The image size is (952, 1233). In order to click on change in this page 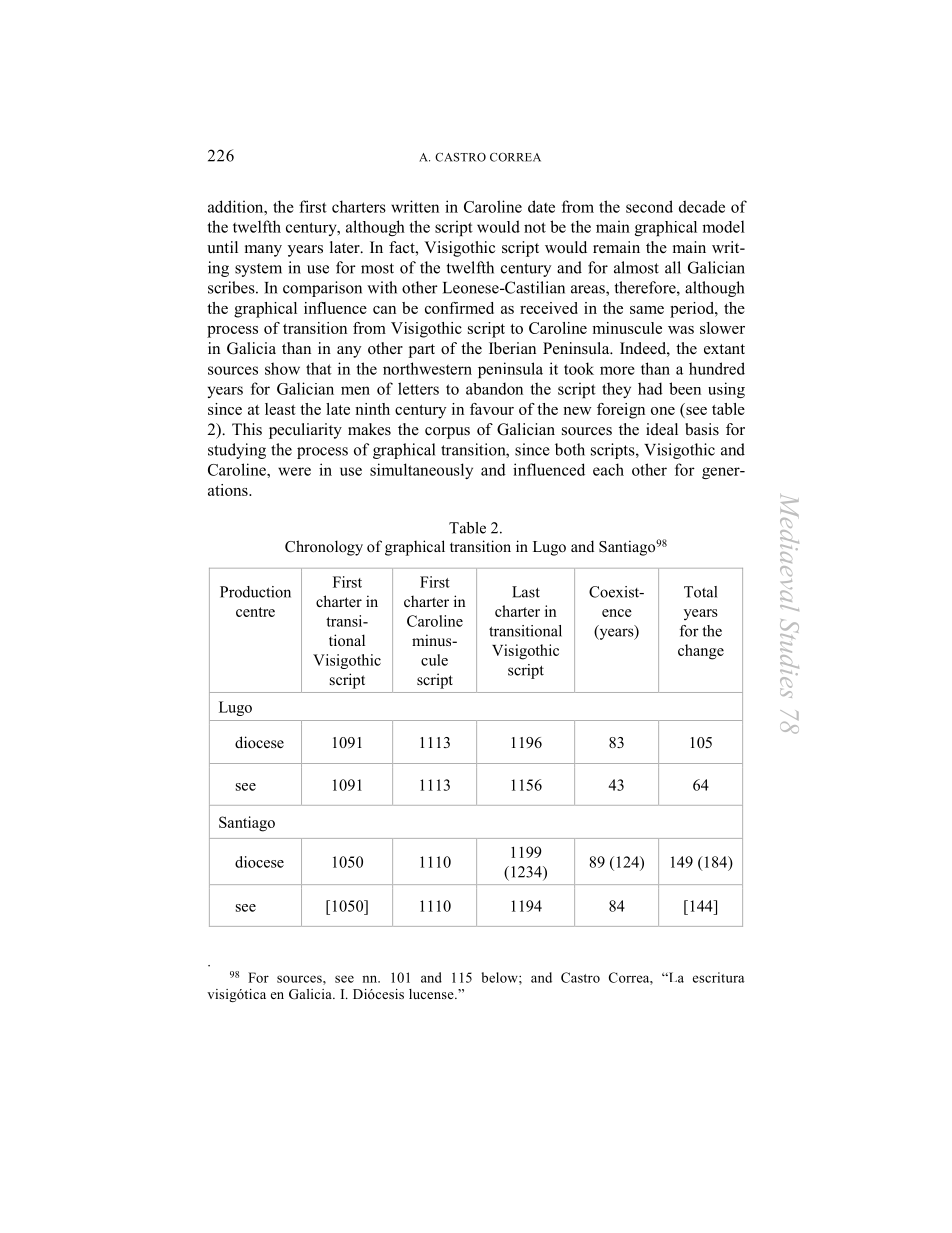, I will do `click(701, 652)`.
